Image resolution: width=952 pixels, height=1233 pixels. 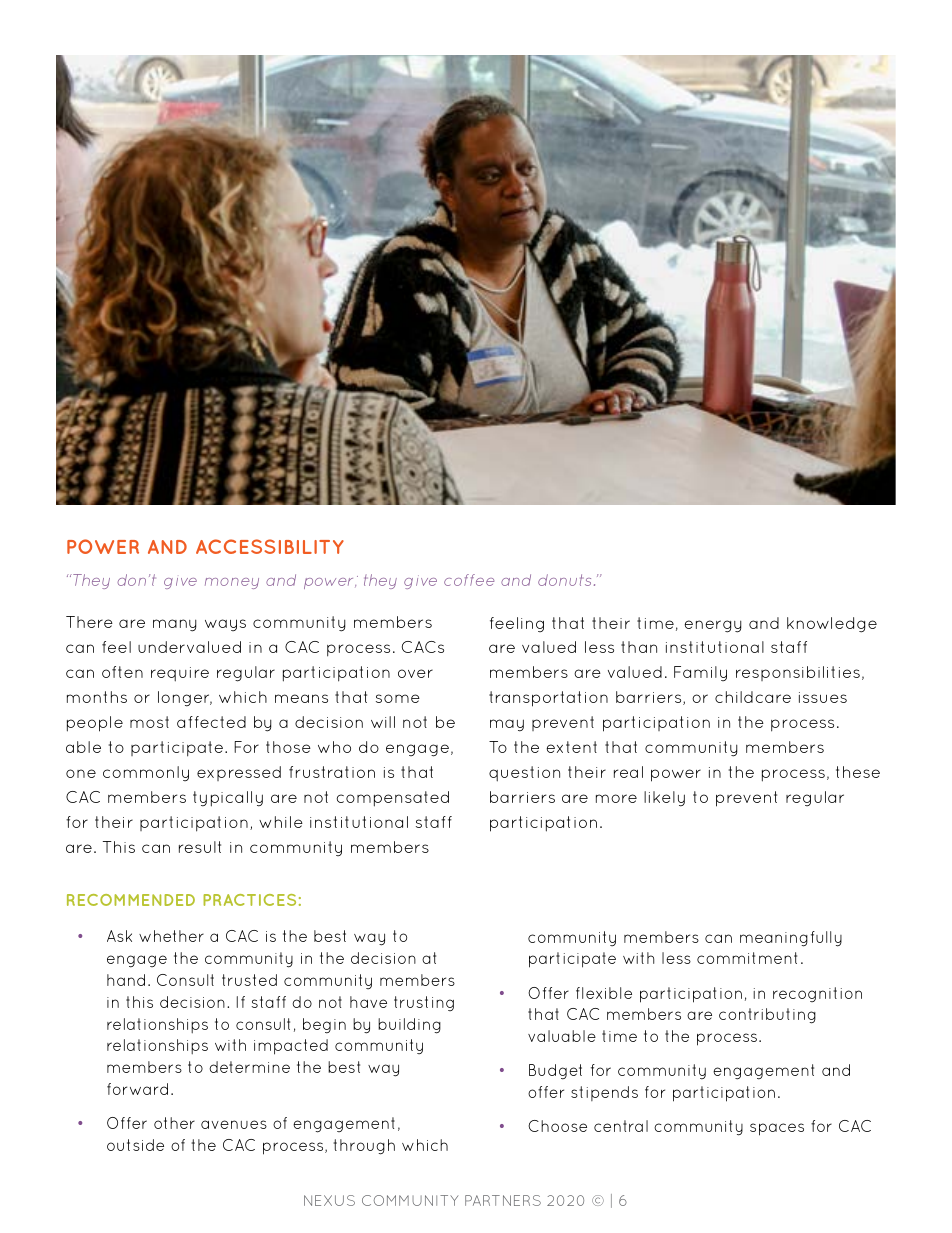 What do you see at coordinates (200, 847) in the screenshot?
I see `result` at bounding box center [200, 847].
